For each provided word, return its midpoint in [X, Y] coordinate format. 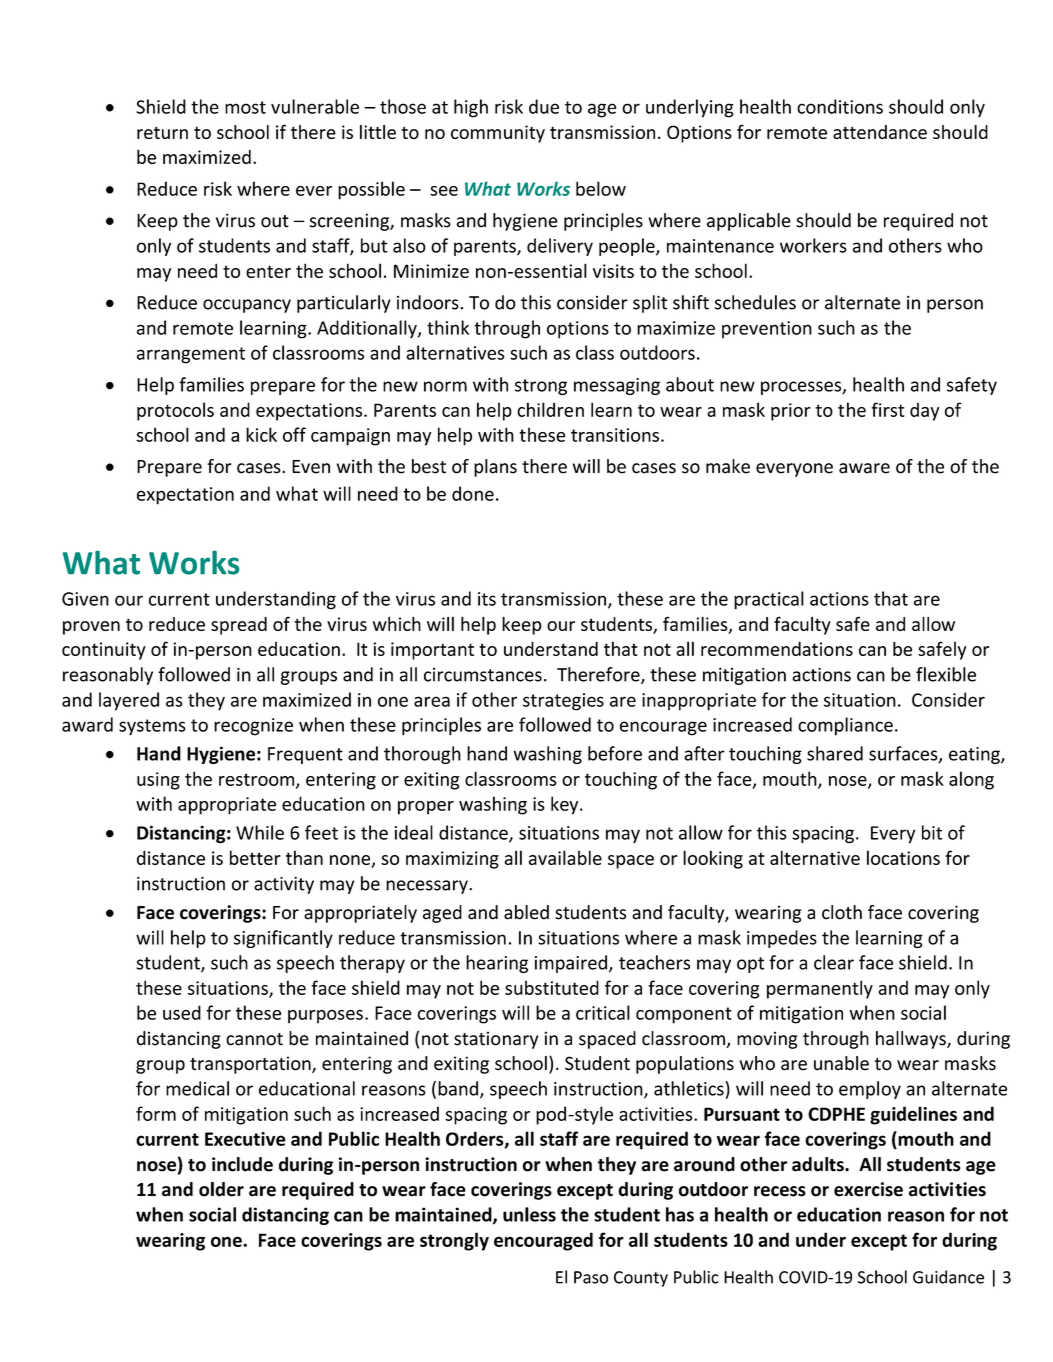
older [221, 1189]
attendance [880, 132]
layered [129, 701]
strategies [563, 702]
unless [529, 1214]
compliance [845, 726]
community [498, 134]
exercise [868, 1189]
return [162, 132]
